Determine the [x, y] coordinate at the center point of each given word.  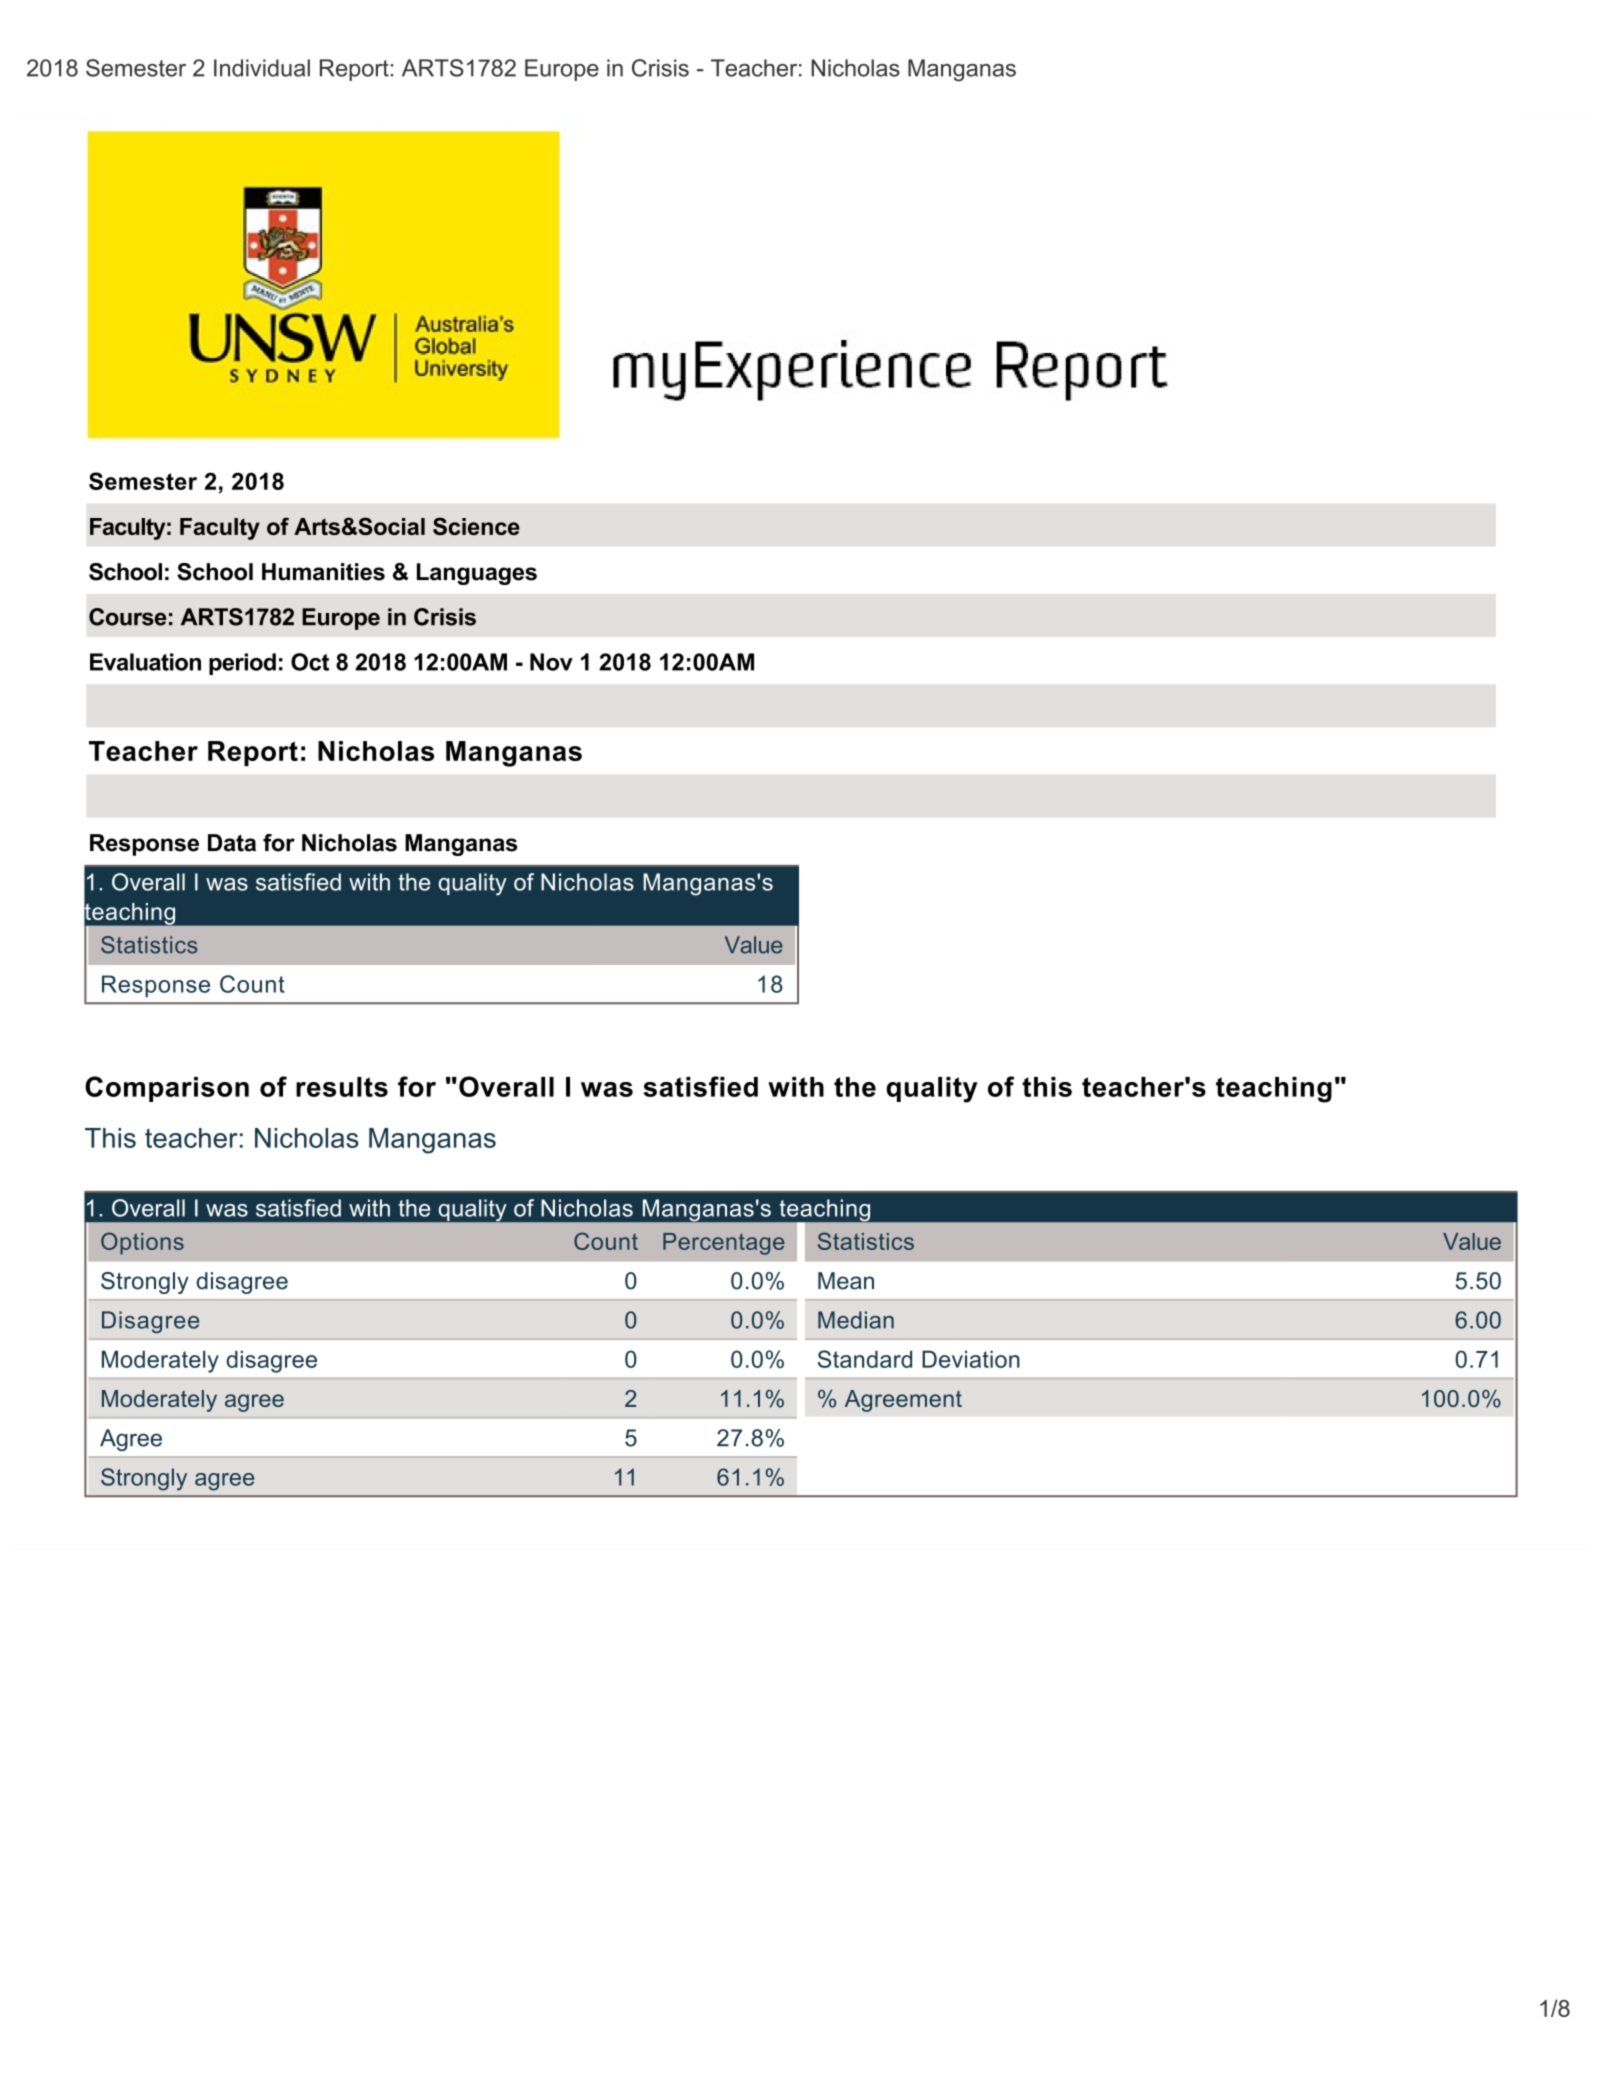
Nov [551, 662]
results [342, 1087]
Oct [310, 662]
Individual [262, 68]
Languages [477, 574]
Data [232, 843]
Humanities [323, 572]
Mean [846, 1281]
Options [142, 1243]
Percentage [723, 1244]
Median [856, 1320]
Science [476, 526]
